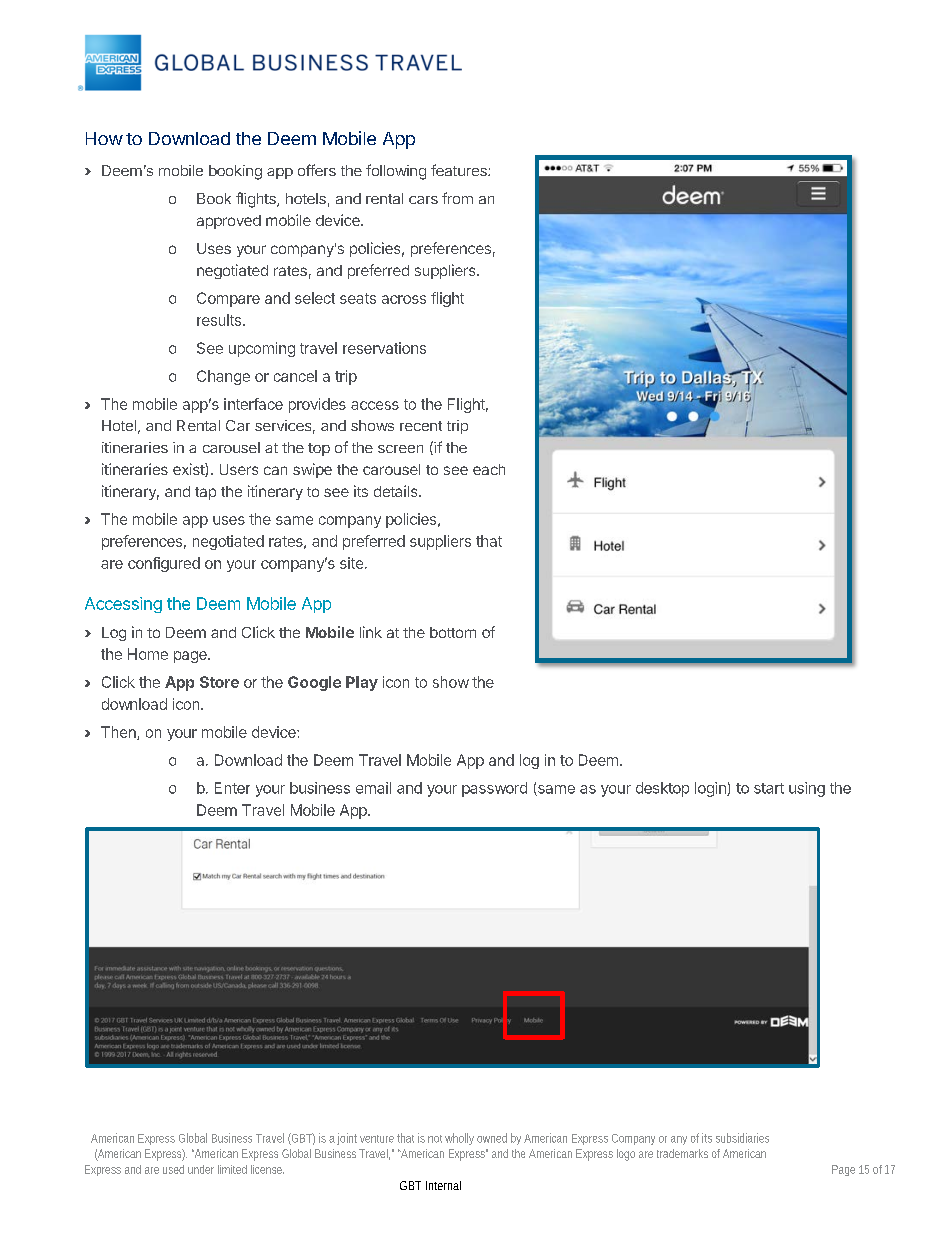  I want to click on tap, so click(205, 493).
